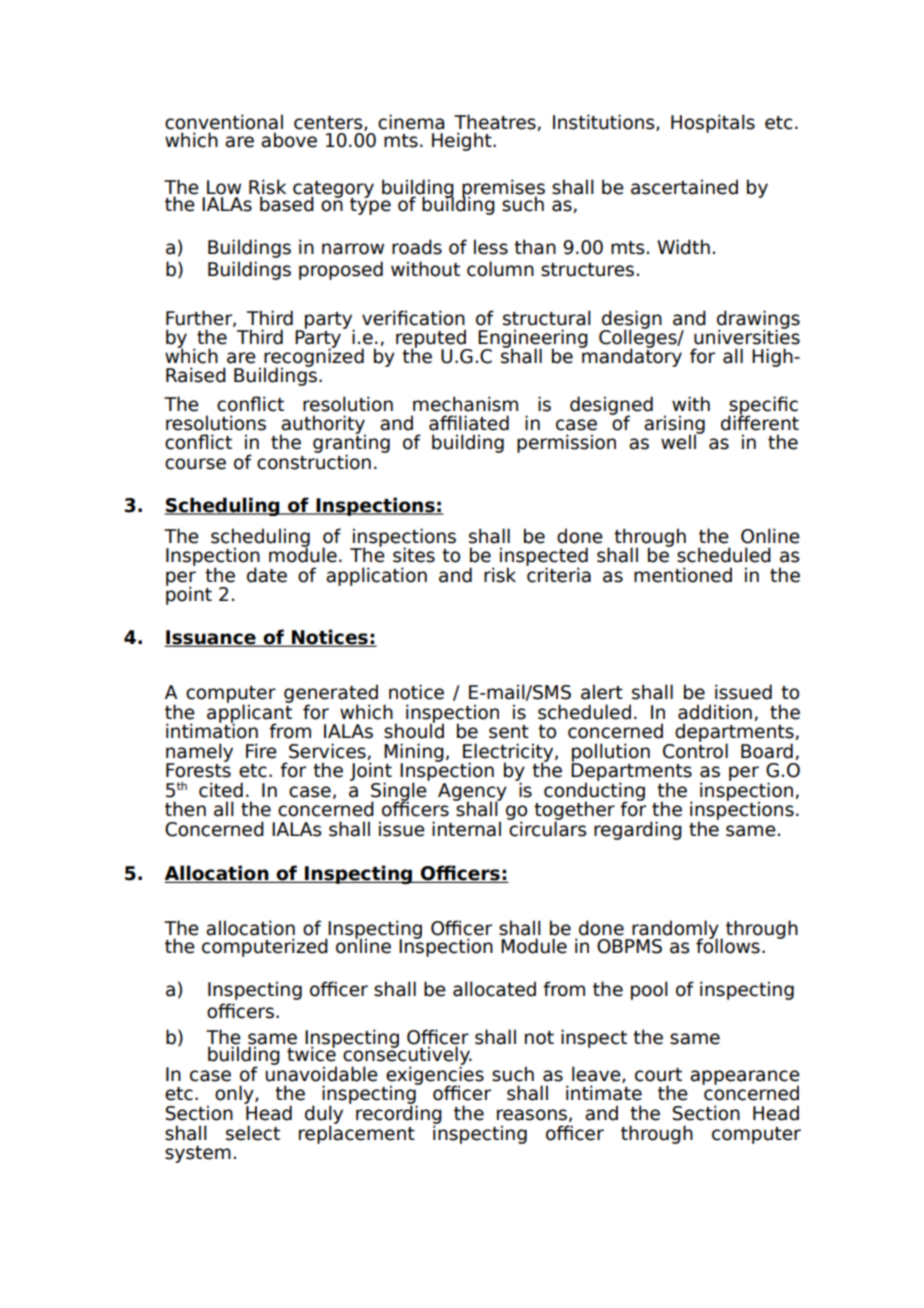 Image resolution: width=924 pixels, height=1308 pixels. I want to click on above, so click(289, 140).
